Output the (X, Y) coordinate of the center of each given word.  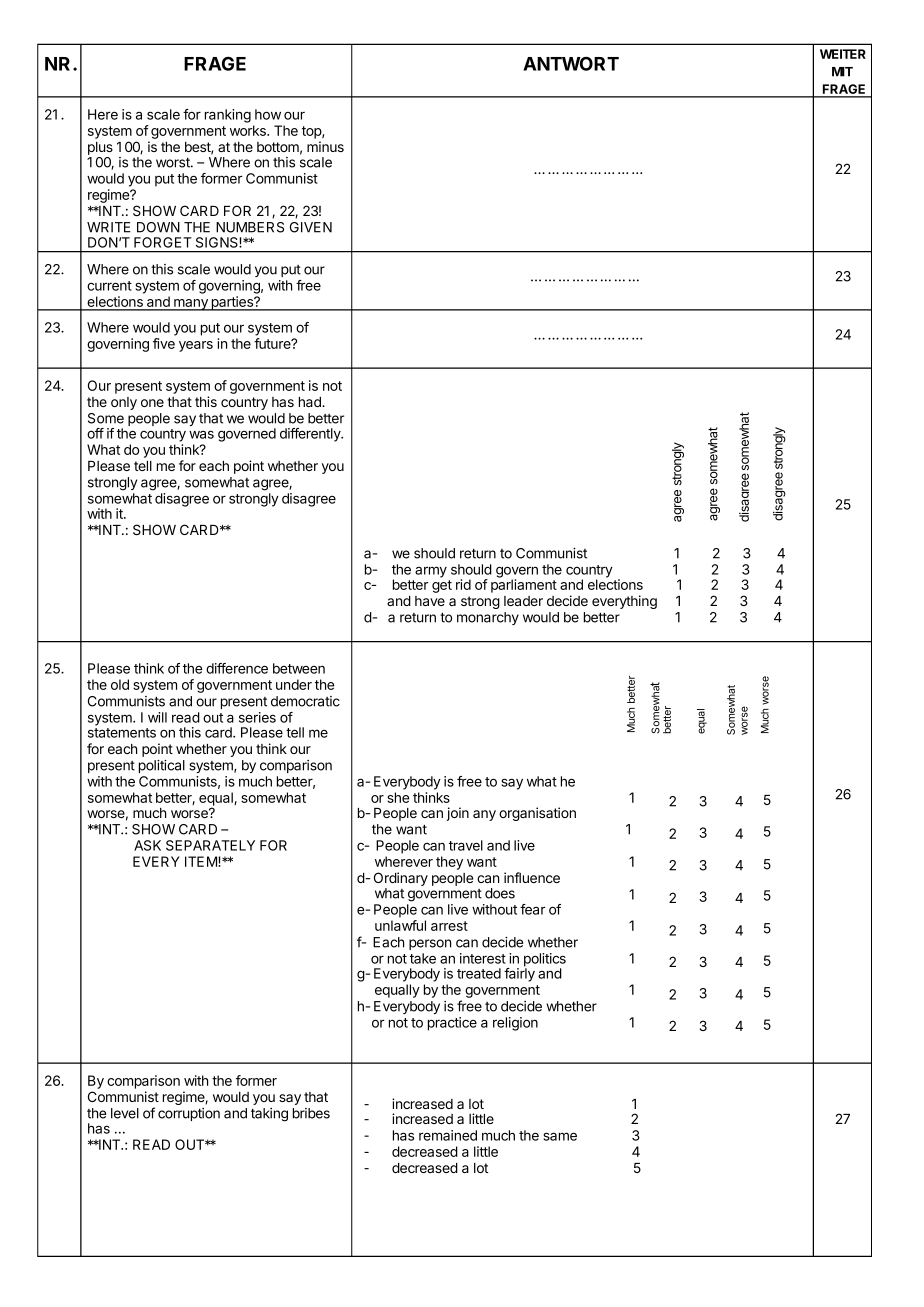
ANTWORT (571, 63)
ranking (228, 116)
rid (463, 584)
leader (523, 601)
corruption (189, 1114)
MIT (842, 72)
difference (237, 668)
